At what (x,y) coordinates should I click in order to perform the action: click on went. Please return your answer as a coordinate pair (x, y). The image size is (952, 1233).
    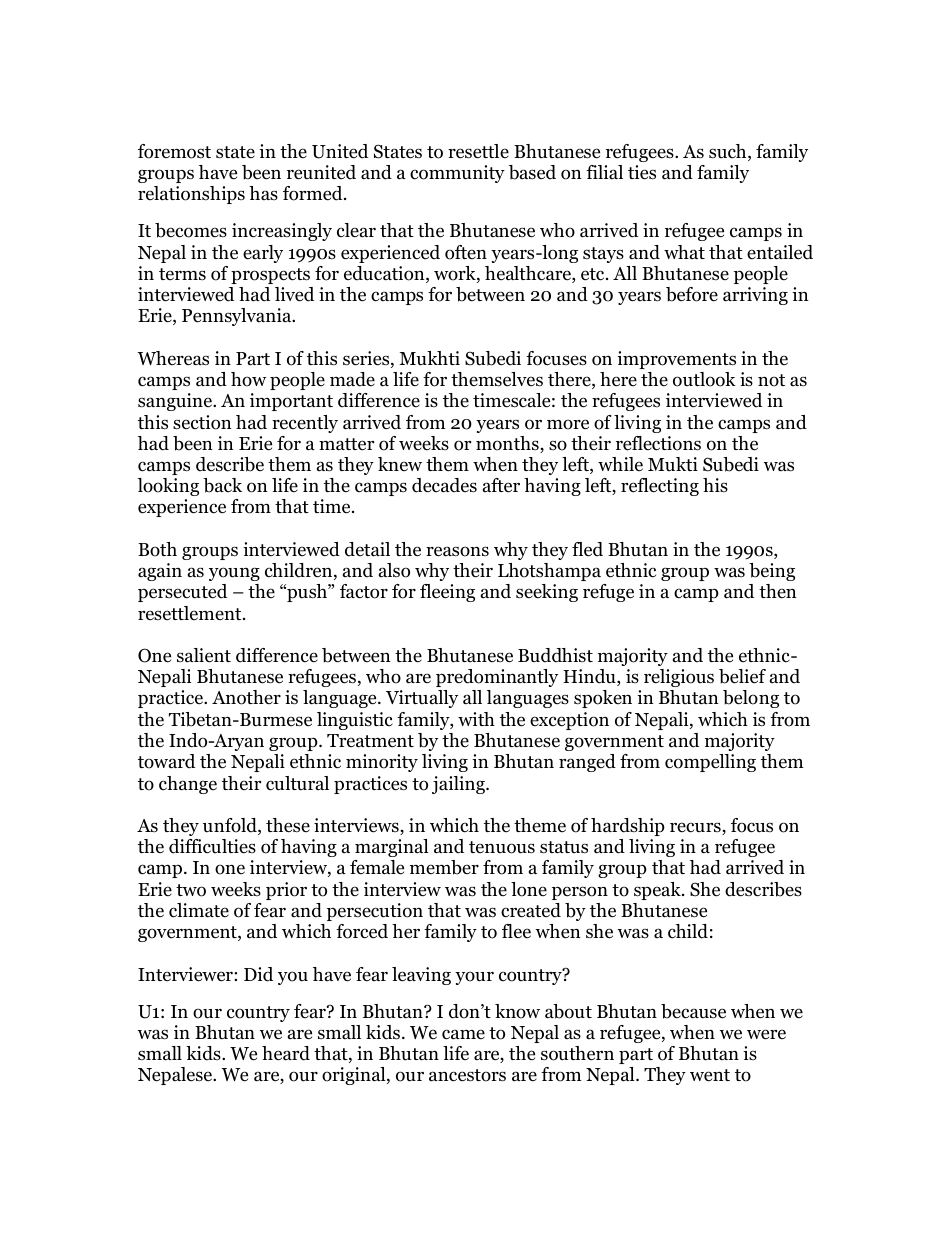
    Looking at the image, I should click on (710, 1075).
